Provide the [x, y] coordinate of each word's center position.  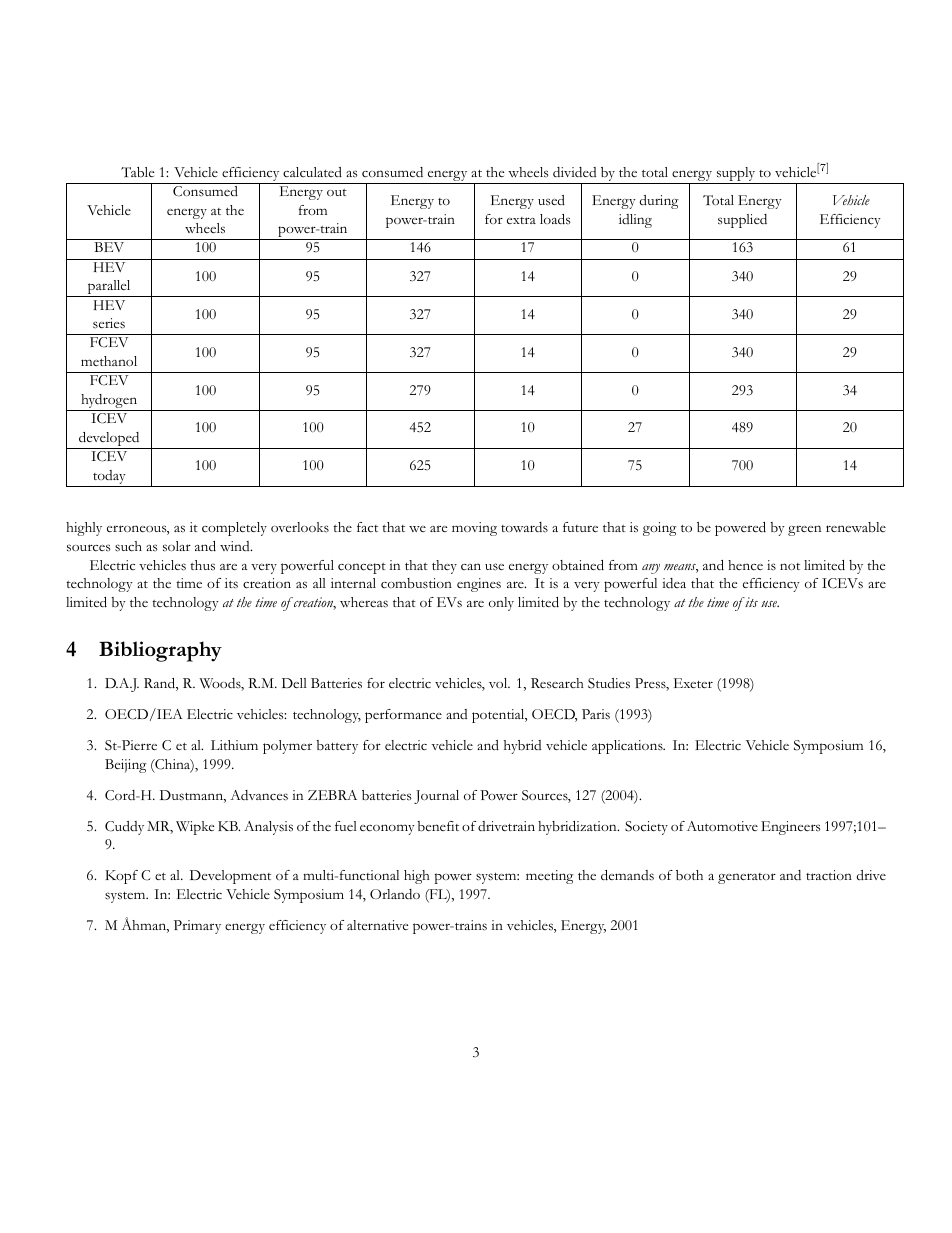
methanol [109, 361]
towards [524, 527]
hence [745, 565]
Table [137, 172]
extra [521, 220]
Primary [197, 927]
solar [177, 546]
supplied [742, 221]
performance [403, 716]
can [471, 566]
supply [736, 175]
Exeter [693, 683]
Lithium [234, 745]
